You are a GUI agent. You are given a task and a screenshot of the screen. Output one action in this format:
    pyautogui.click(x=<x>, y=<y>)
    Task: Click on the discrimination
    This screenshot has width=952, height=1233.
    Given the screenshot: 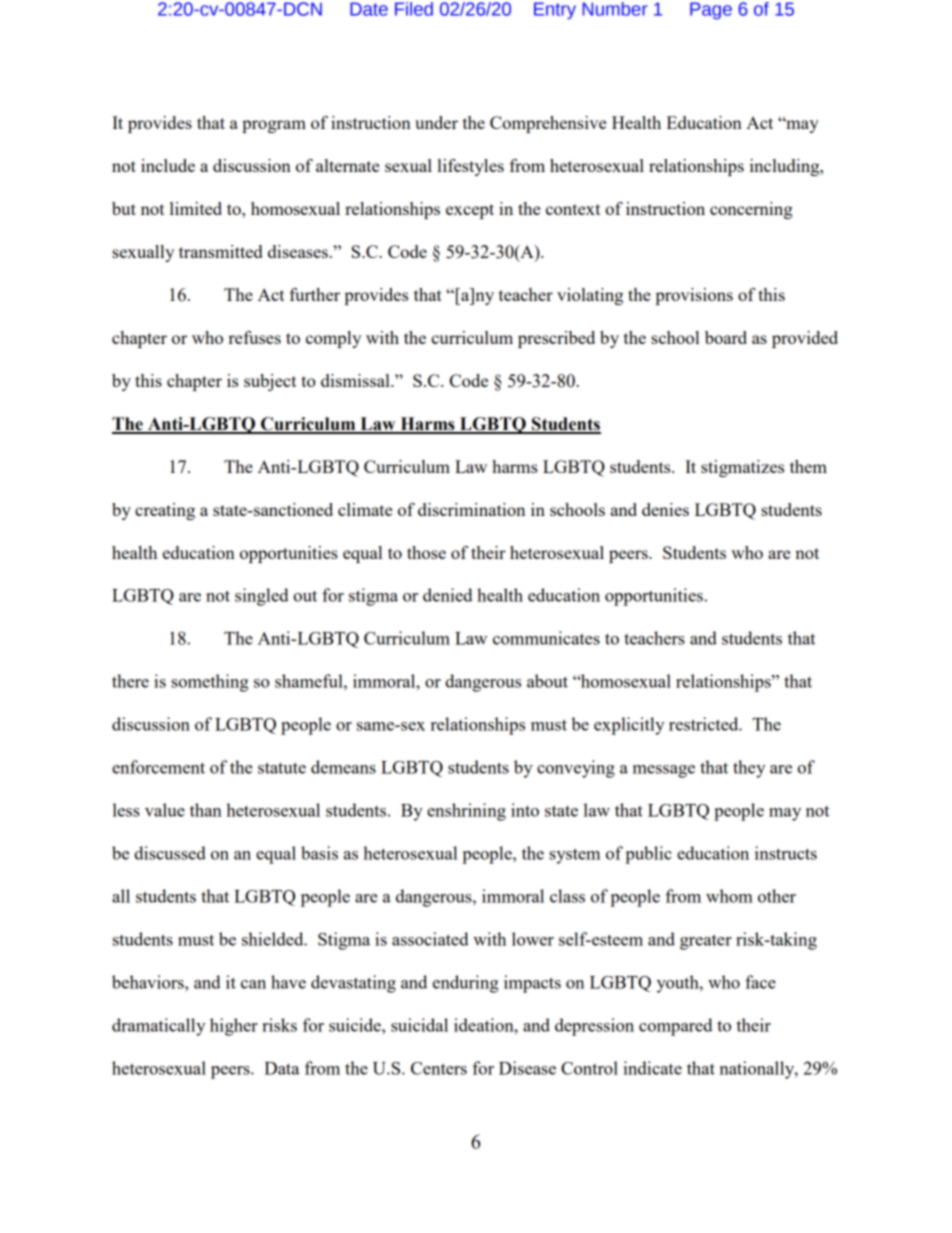 What is the action you would take?
    pyautogui.click(x=471, y=509)
